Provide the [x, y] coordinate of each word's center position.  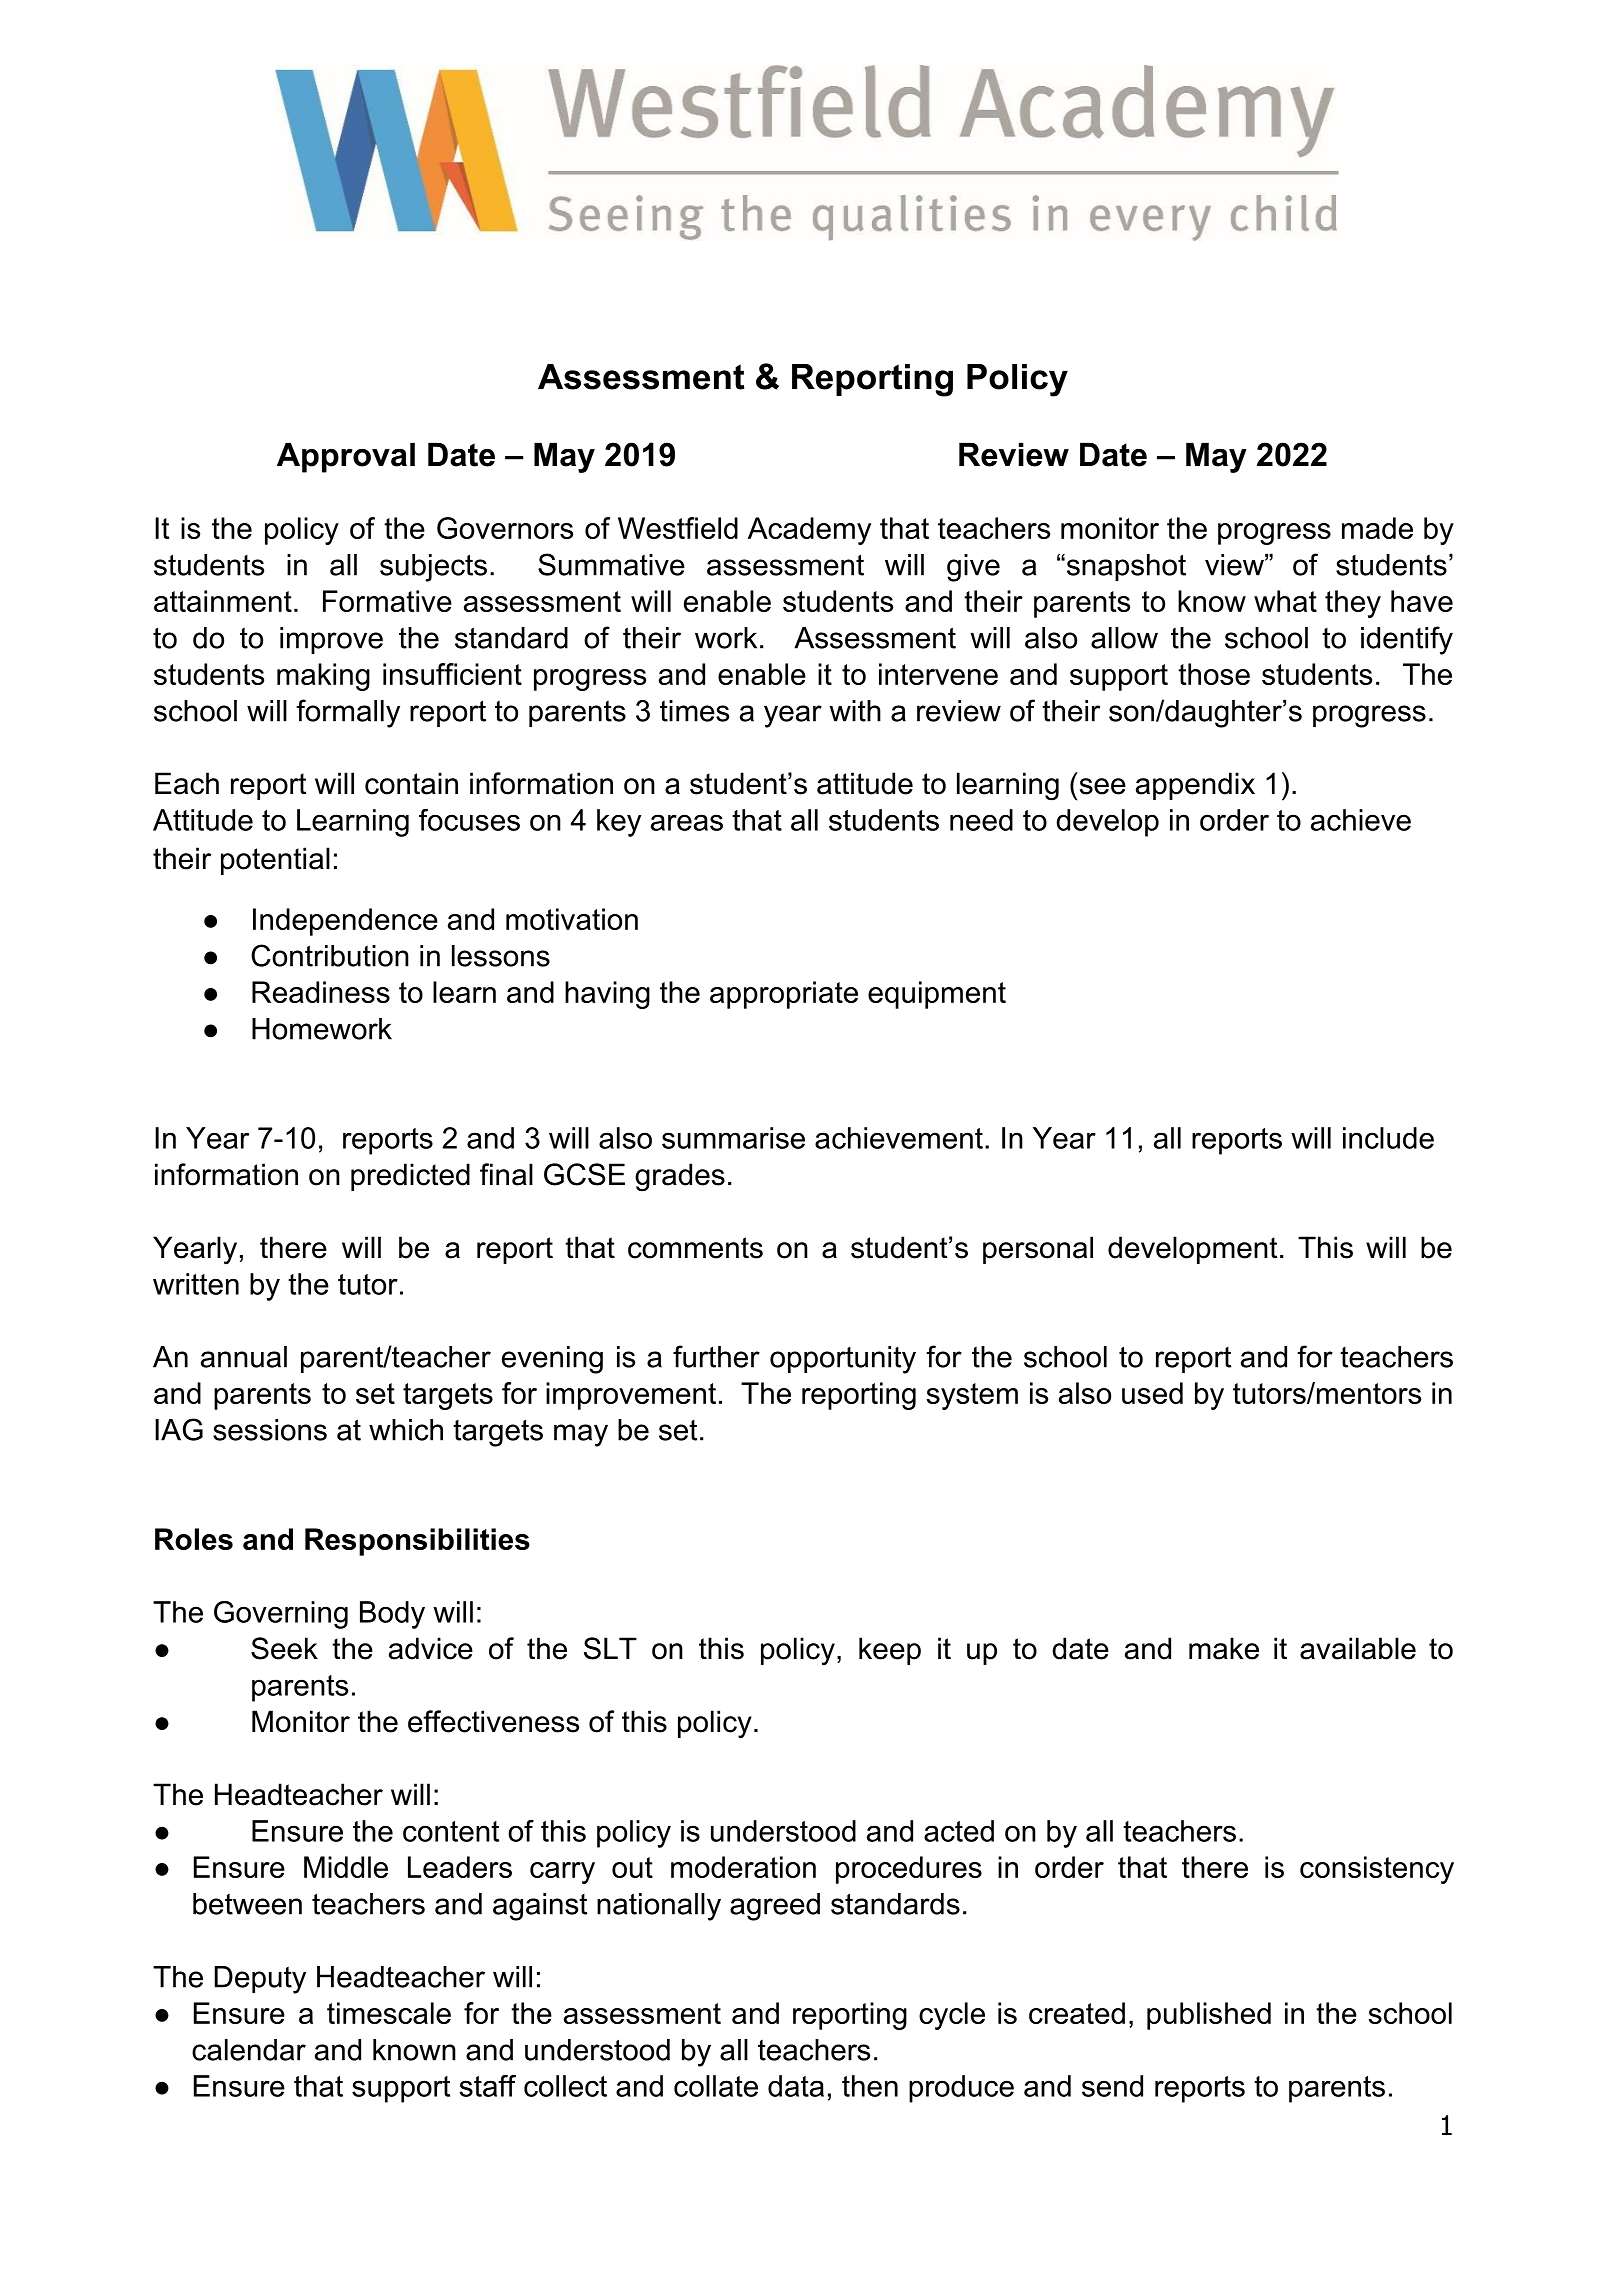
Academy [809, 531]
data [796, 2086]
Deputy [260, 1980]
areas [687, 822]
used [1152, 1393]
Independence [345, 922]
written [196, 1284]
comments [695, 1248]
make [1224, 1648]
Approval [346, 457]
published [1209, 2016]
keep [890, 1651]
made [1377, 528]
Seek [284, 1648]
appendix [1195, 786]
